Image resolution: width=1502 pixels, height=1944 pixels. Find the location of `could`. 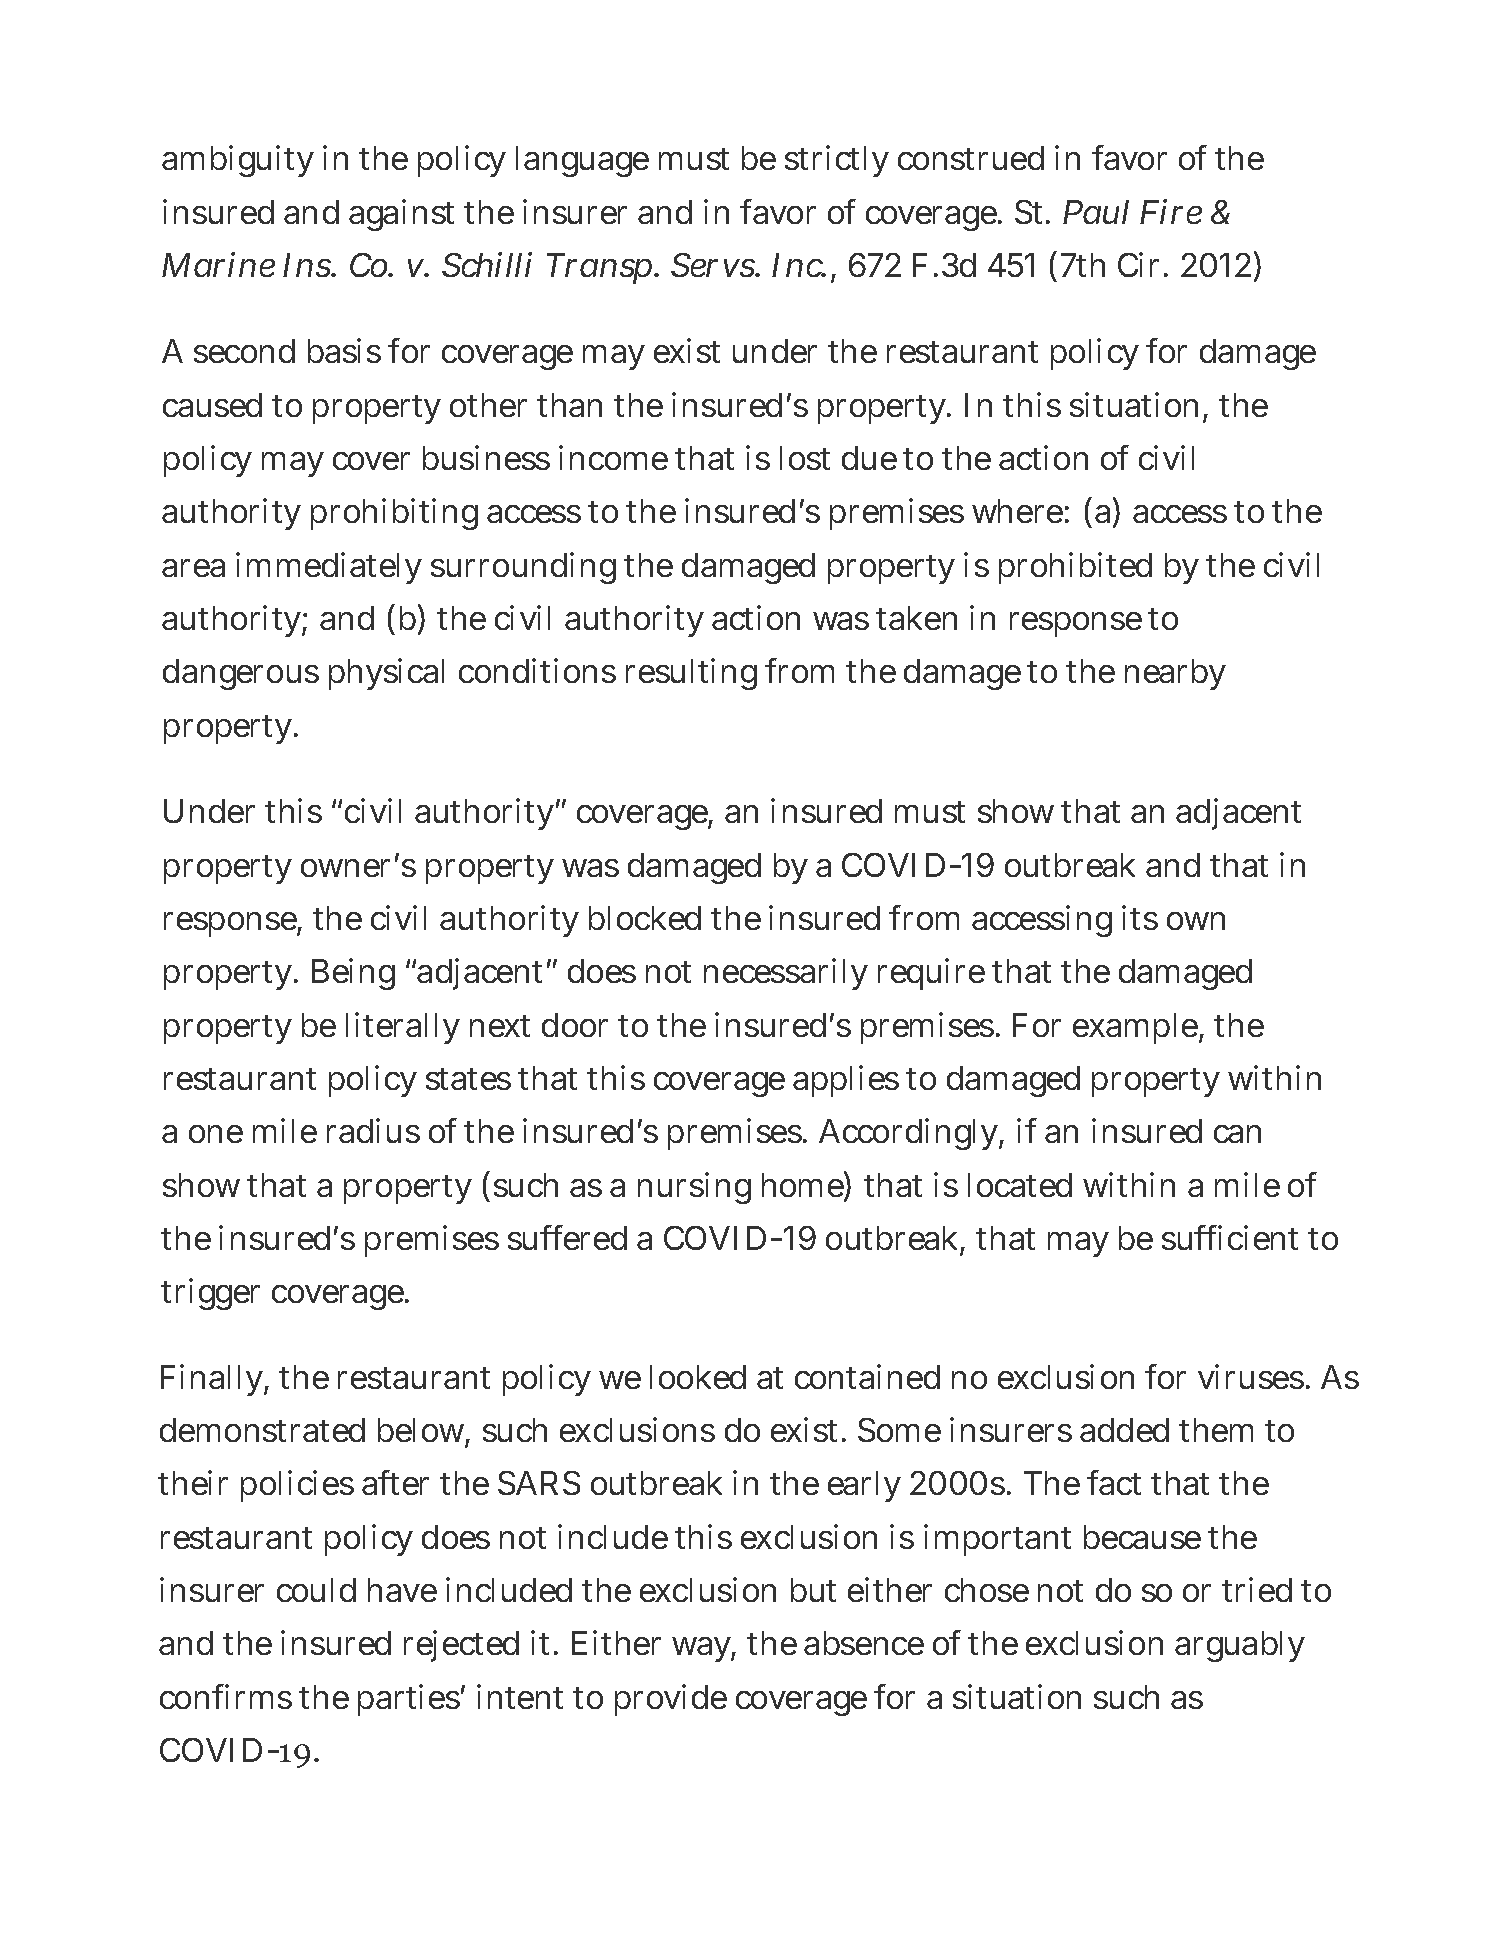

could is located at coordinates (316, 1590).
